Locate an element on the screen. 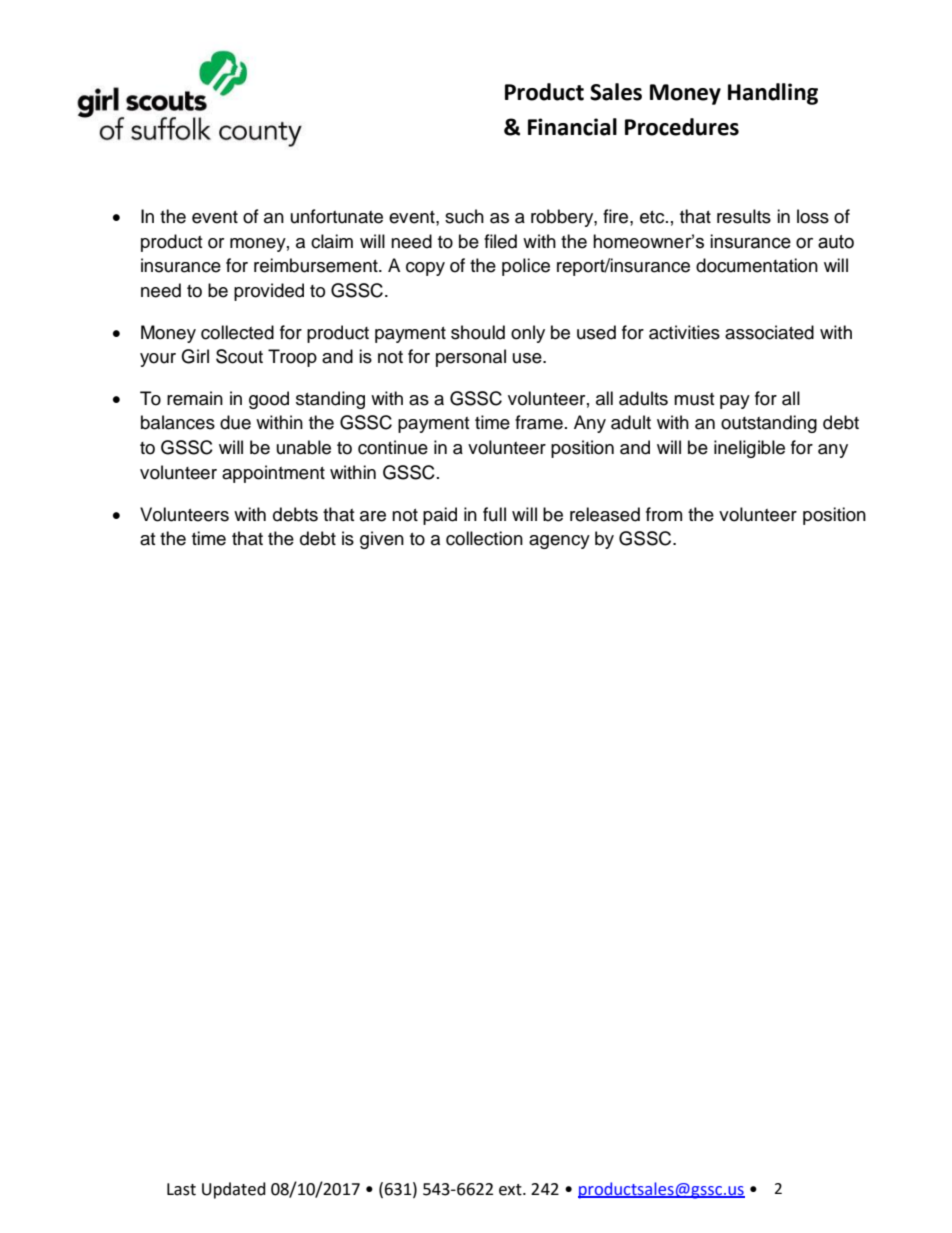 The width and height of the screenshot is (952, 1233). Last is located at coordinates (181, 1189).
